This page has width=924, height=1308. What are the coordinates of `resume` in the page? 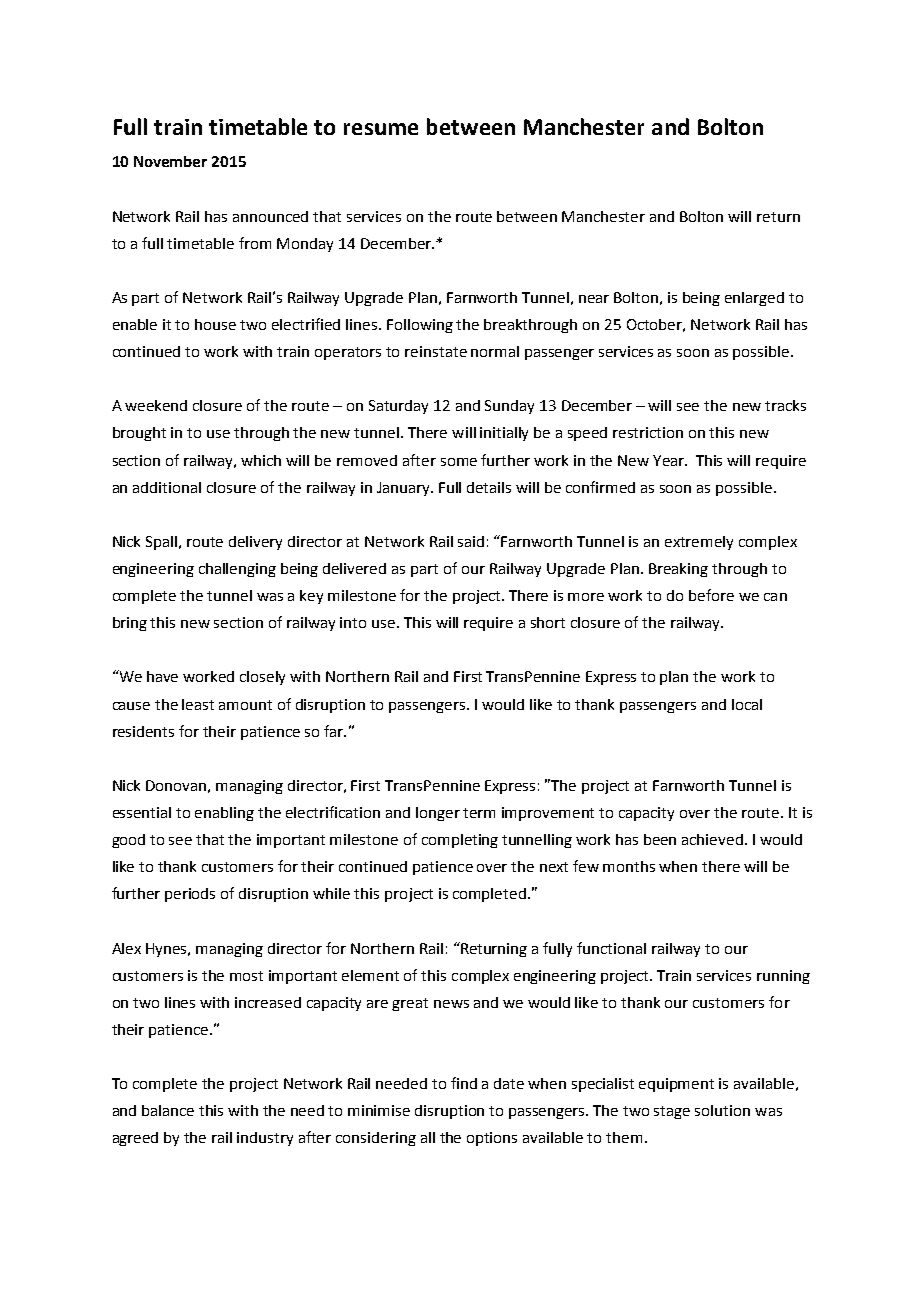 It's located at (381, 129).
